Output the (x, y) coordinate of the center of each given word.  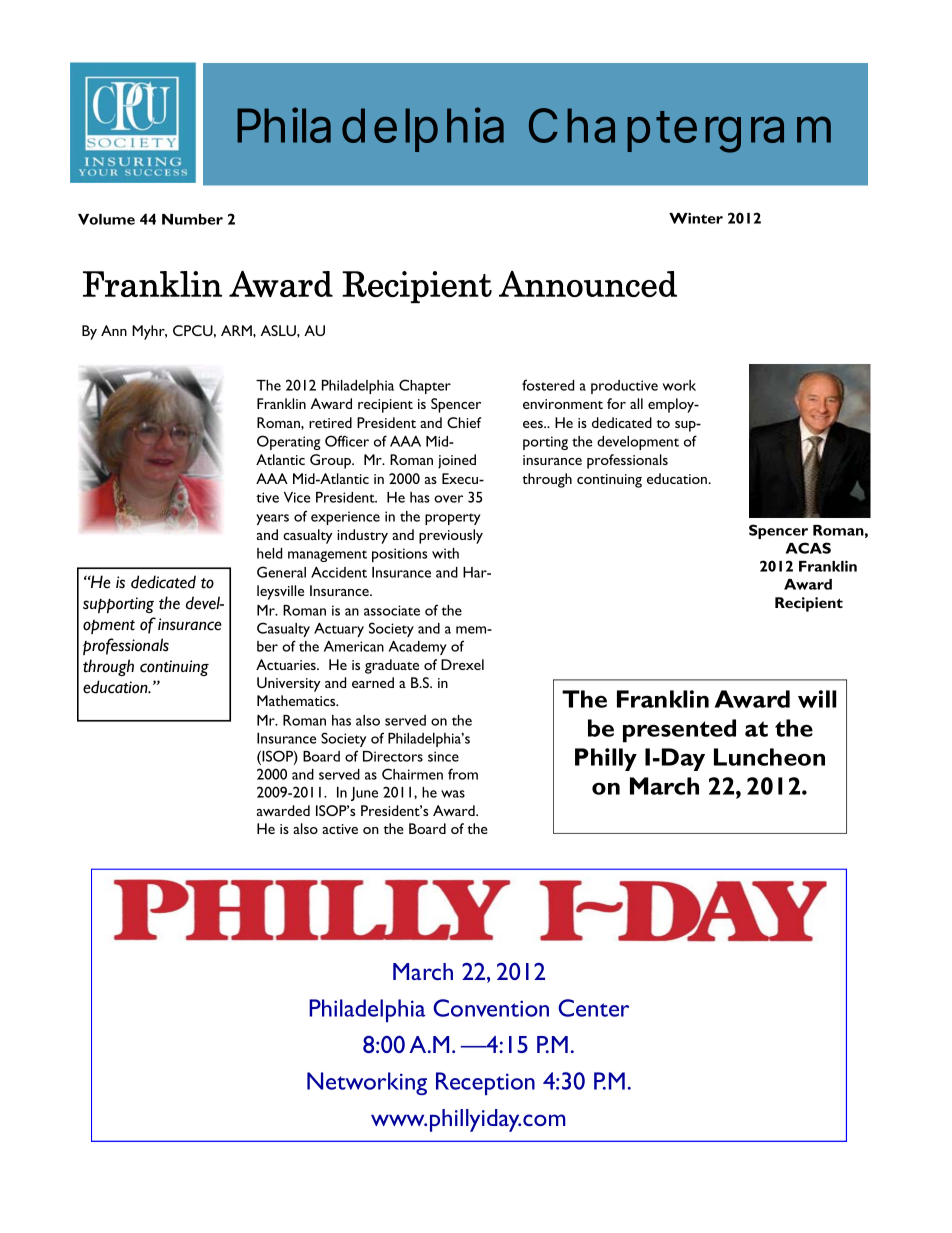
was (453, 794)
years (272, 519)
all (636, 403)
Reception (485, 1083)
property (453, 519)
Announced (588, 284)
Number (192, 219)
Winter (696, 218)
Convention (491, 1008)
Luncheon (769, 757)
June (364, 794)
